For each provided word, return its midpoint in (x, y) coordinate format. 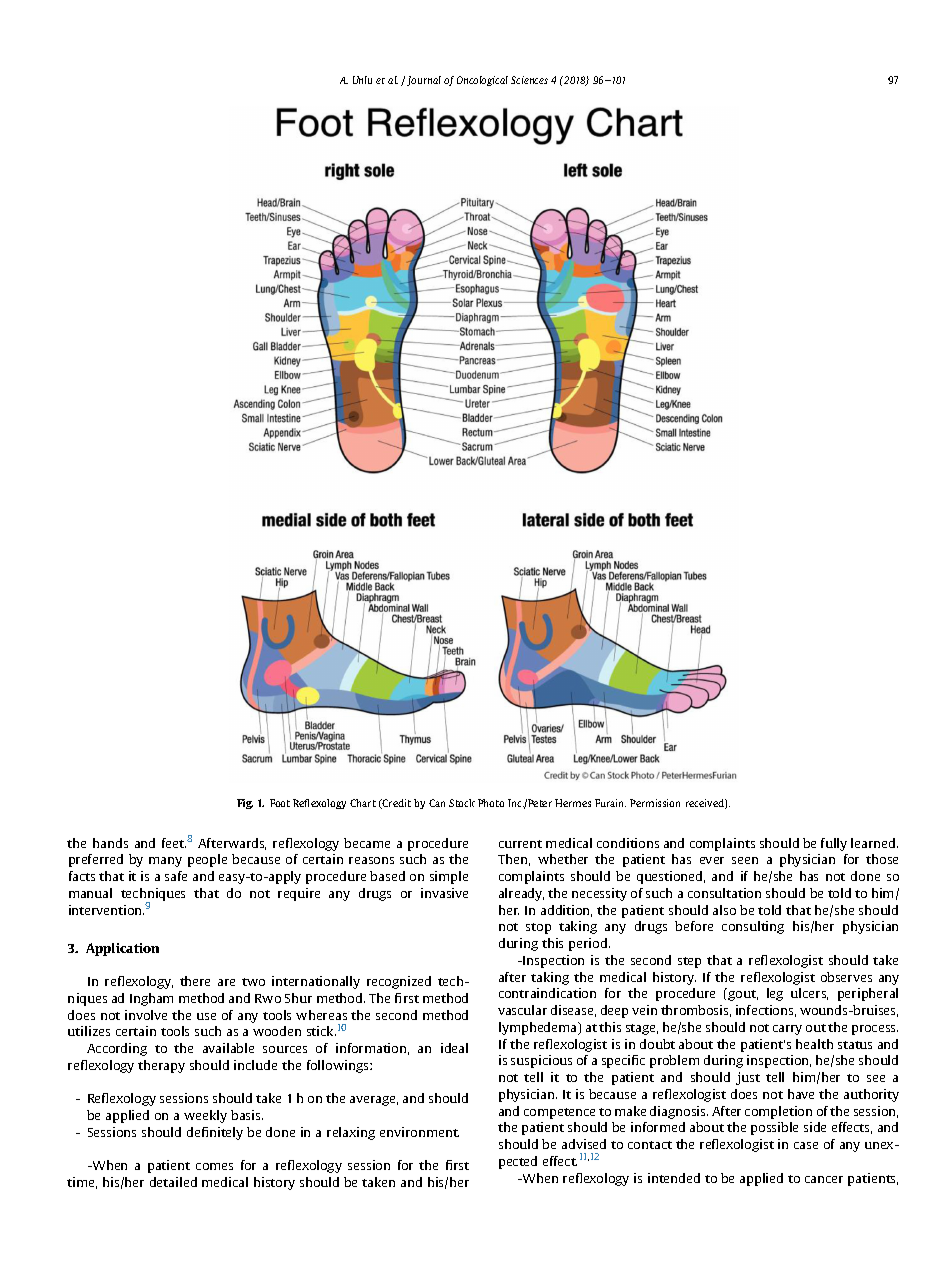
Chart (363, 803)
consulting (753, 927)
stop (538, 928)
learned (874, 843)
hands (110, 843)
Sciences (529, 80)
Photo (491, 803)
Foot (280, 803)
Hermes (573, 803)
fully (834, 844)
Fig (245, 804)
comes (214, 1166)
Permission (655, 803)
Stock (462, 803)
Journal (424, 81)
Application (122, 949)
